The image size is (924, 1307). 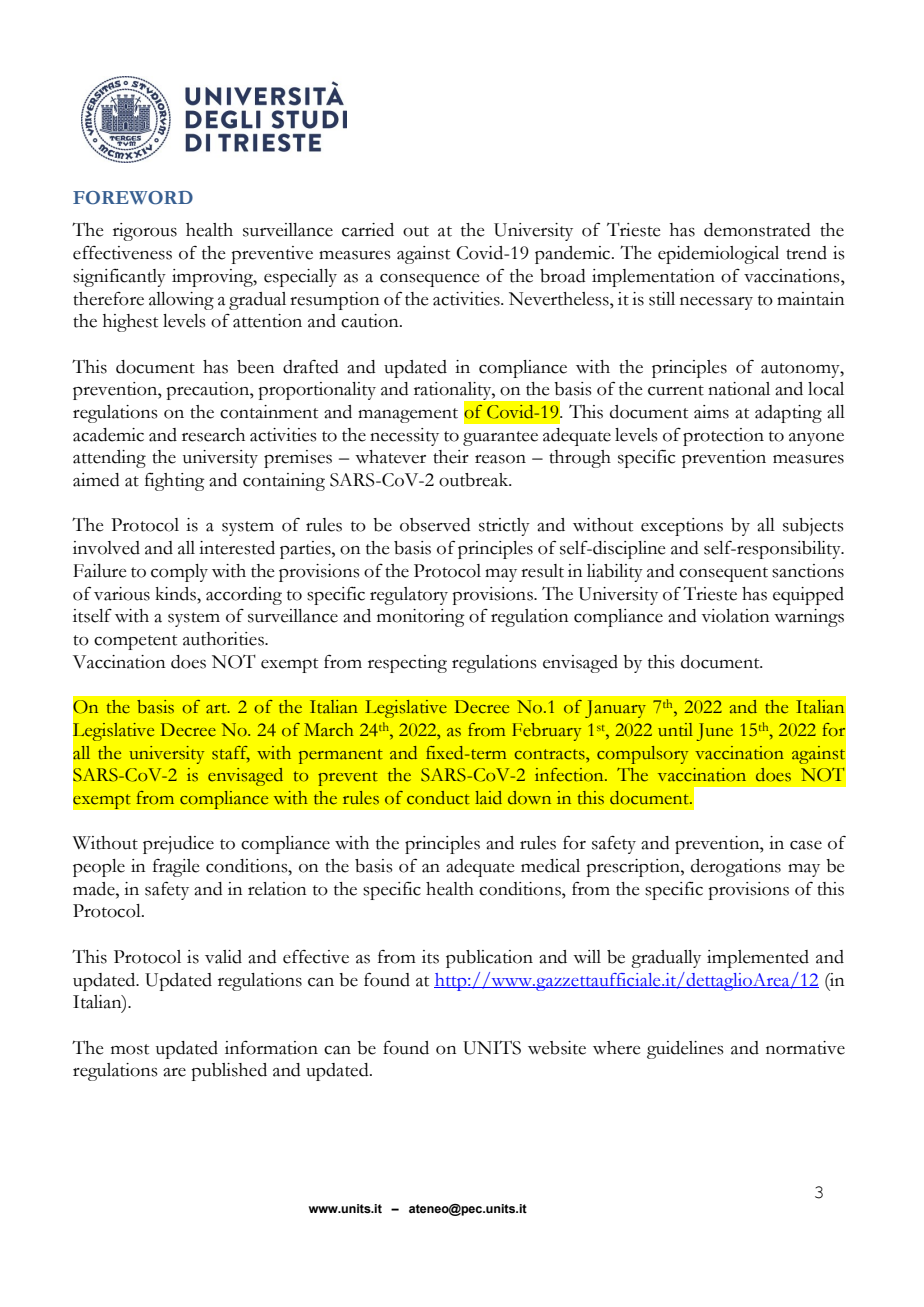 I want to click on most, so click(x=130, y=1049).
